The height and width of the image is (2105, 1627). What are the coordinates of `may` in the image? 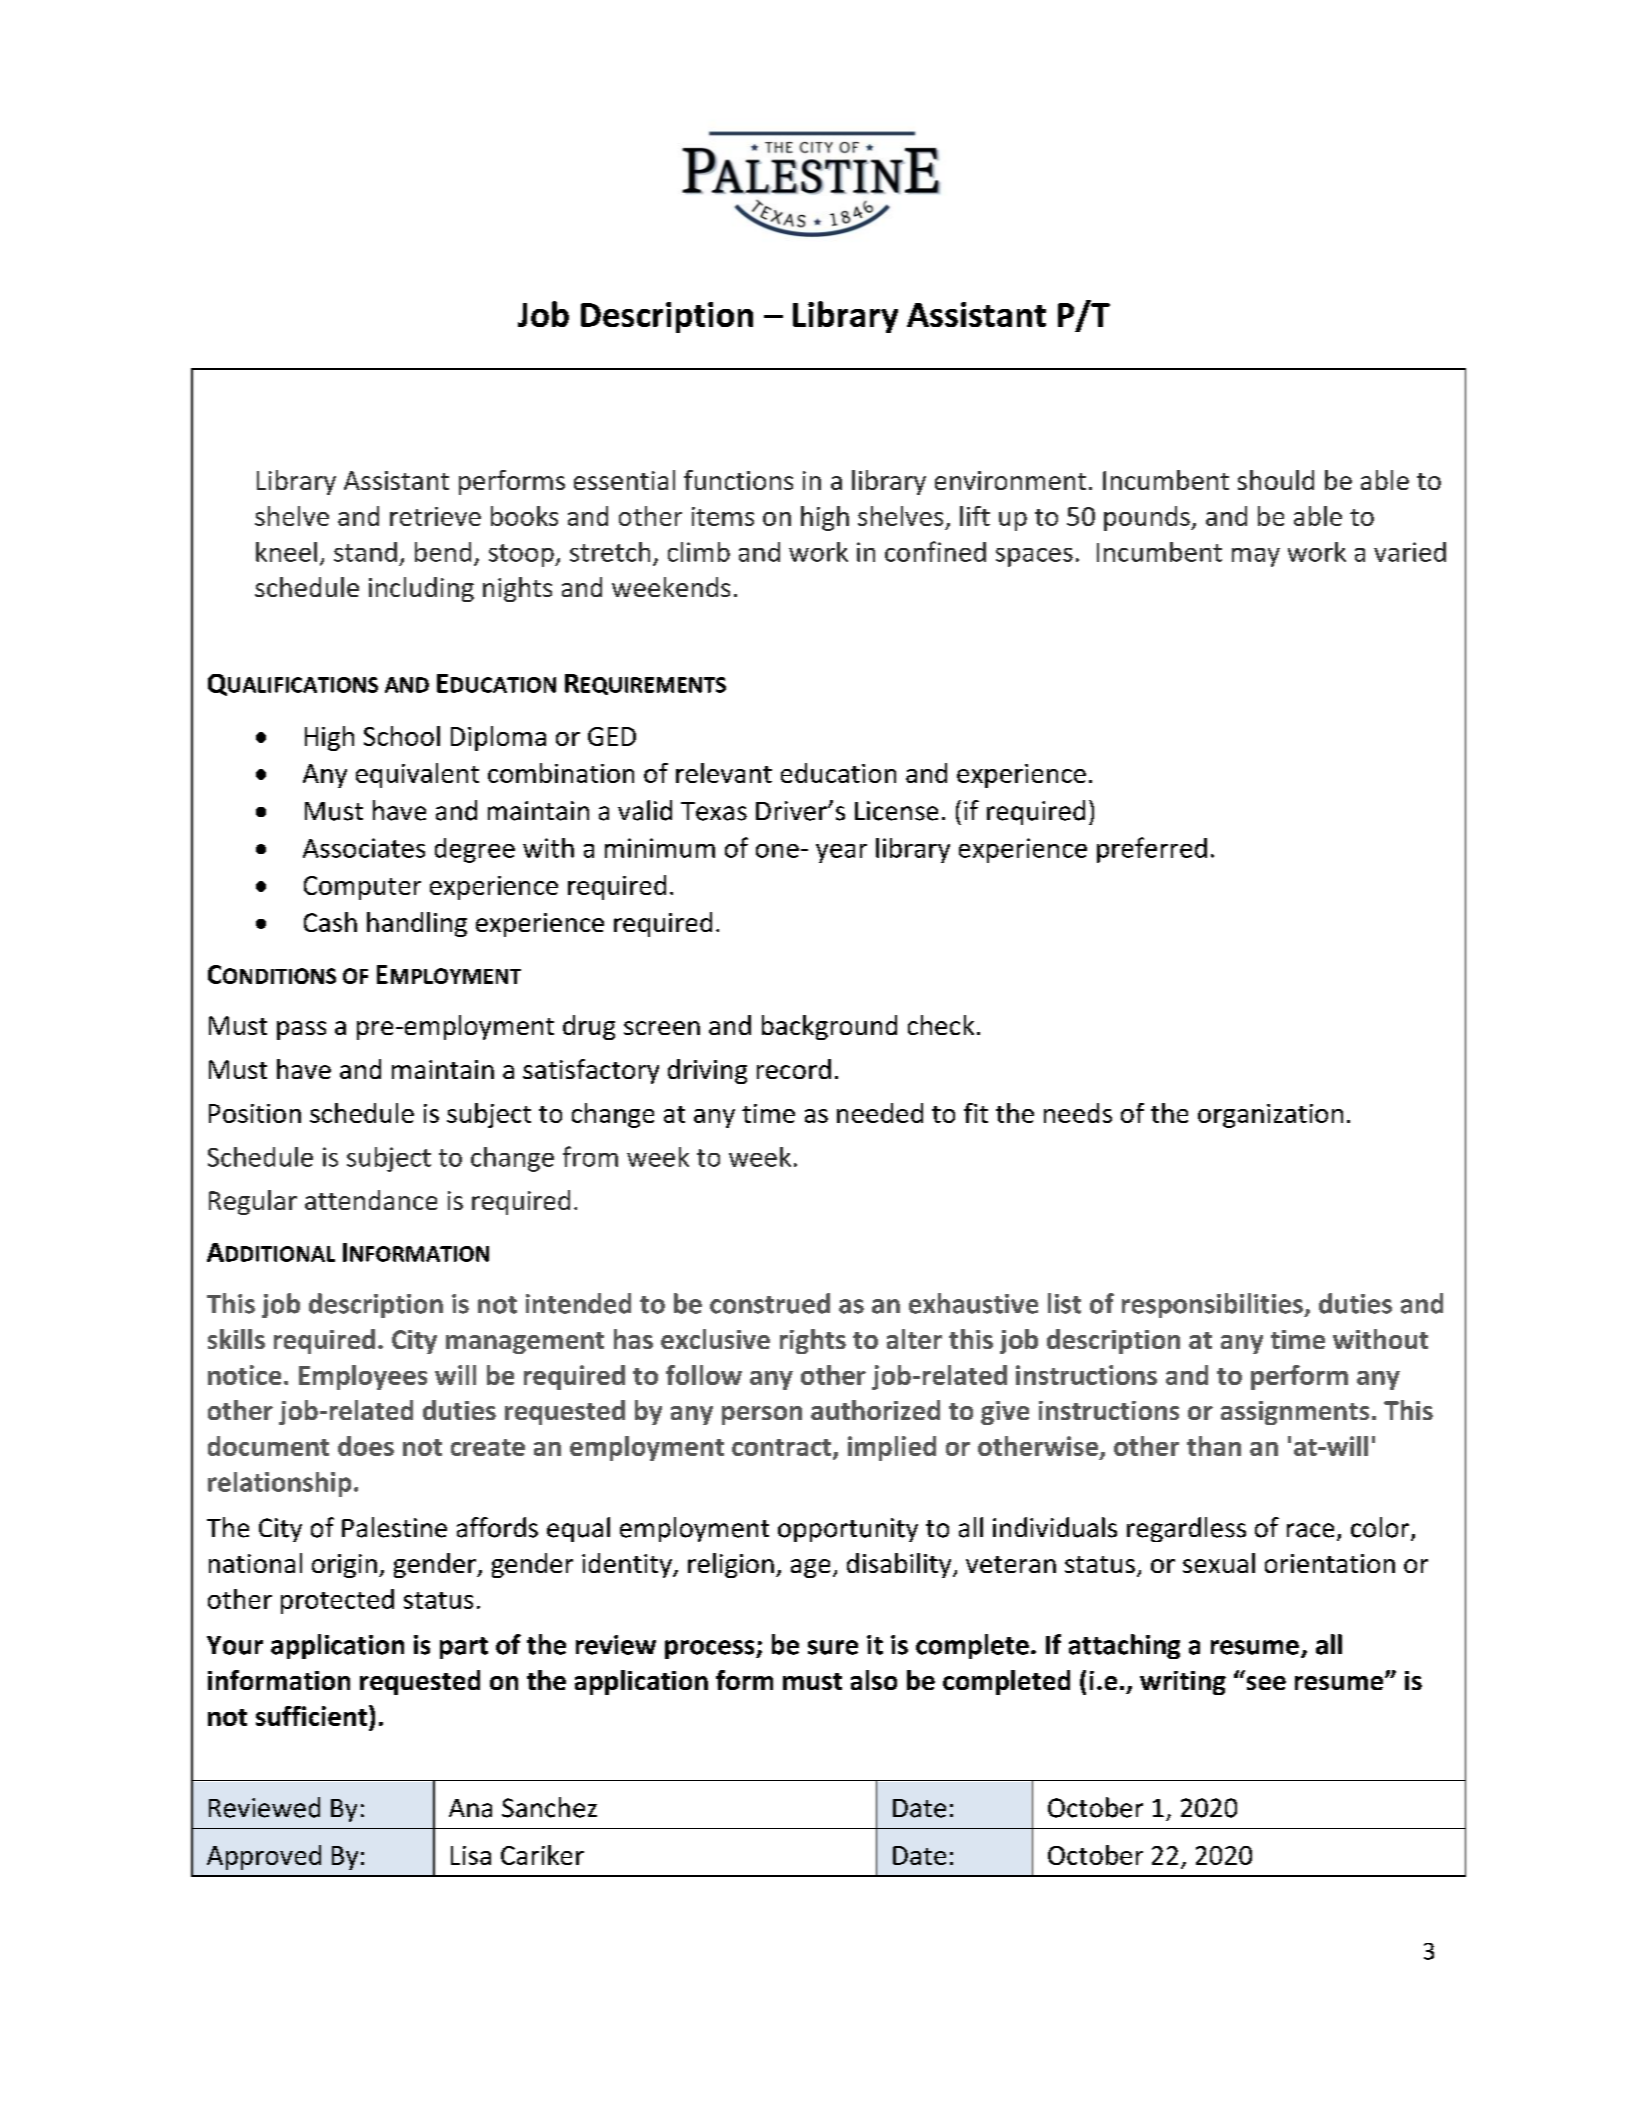 It's located at (1256, 557).
